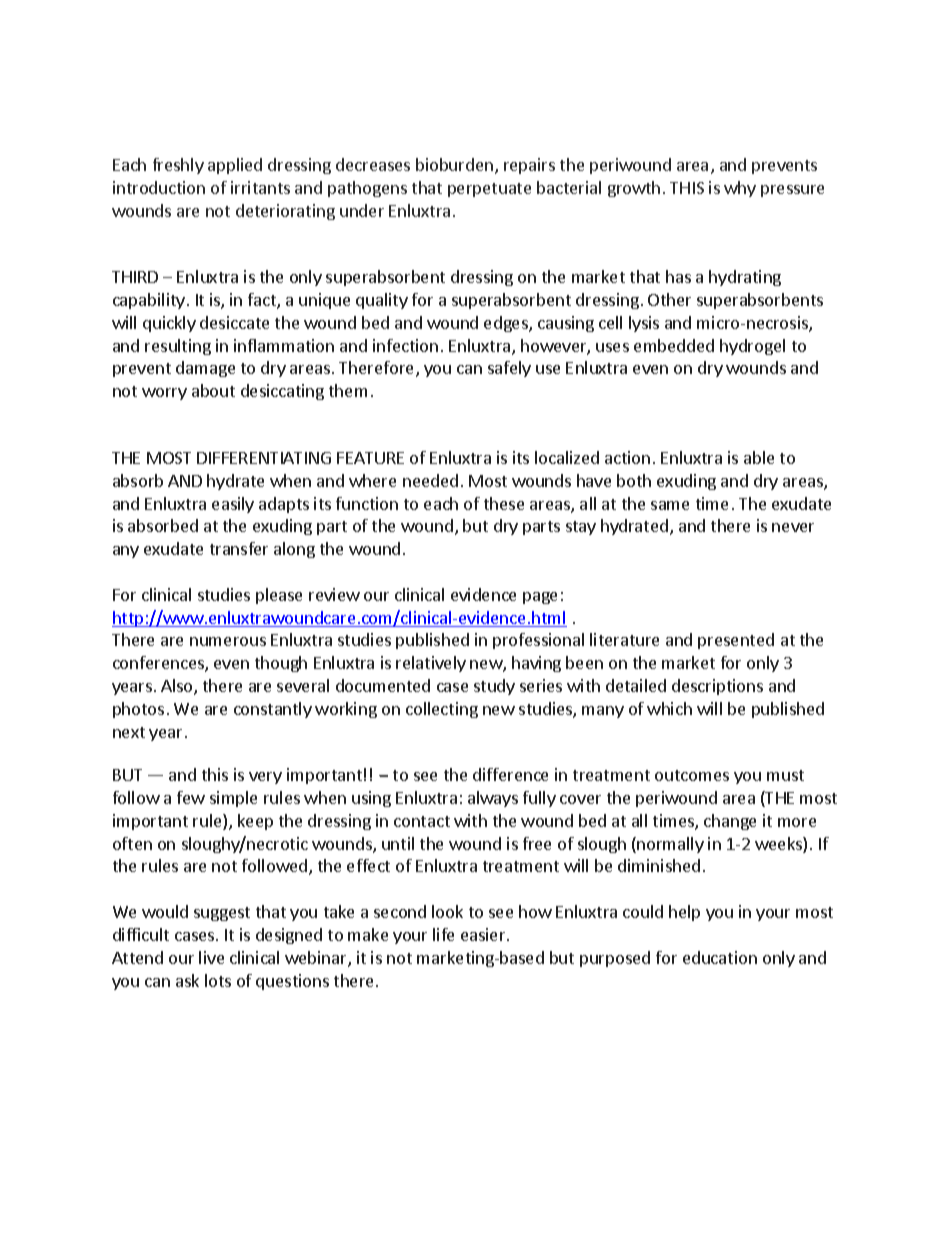 The image size is (952, 1233). What do you see at coordinates (235, 166) in the screenshot?
I see `applied` at bounding box center [235, 166].
